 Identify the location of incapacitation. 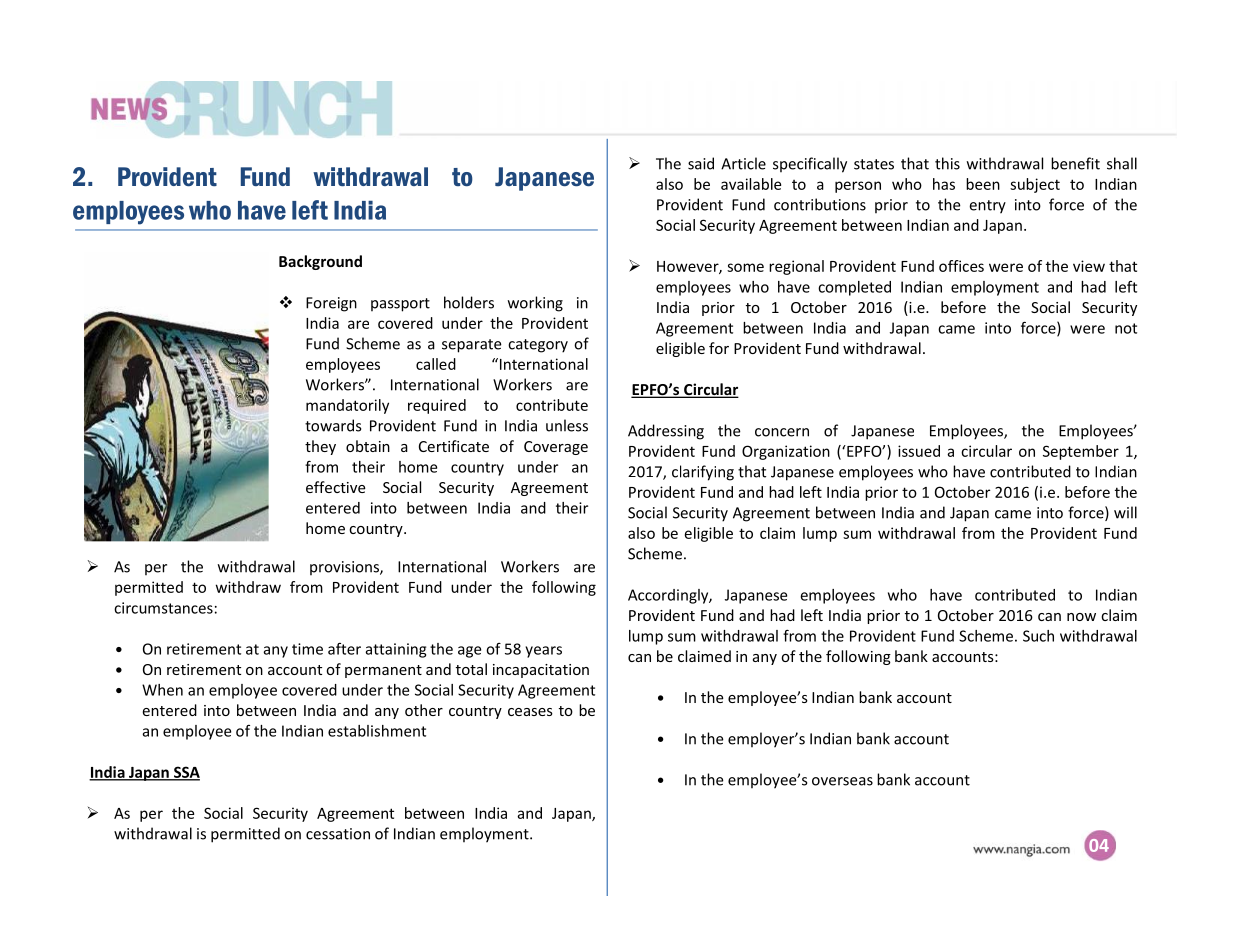
(541, 671).
